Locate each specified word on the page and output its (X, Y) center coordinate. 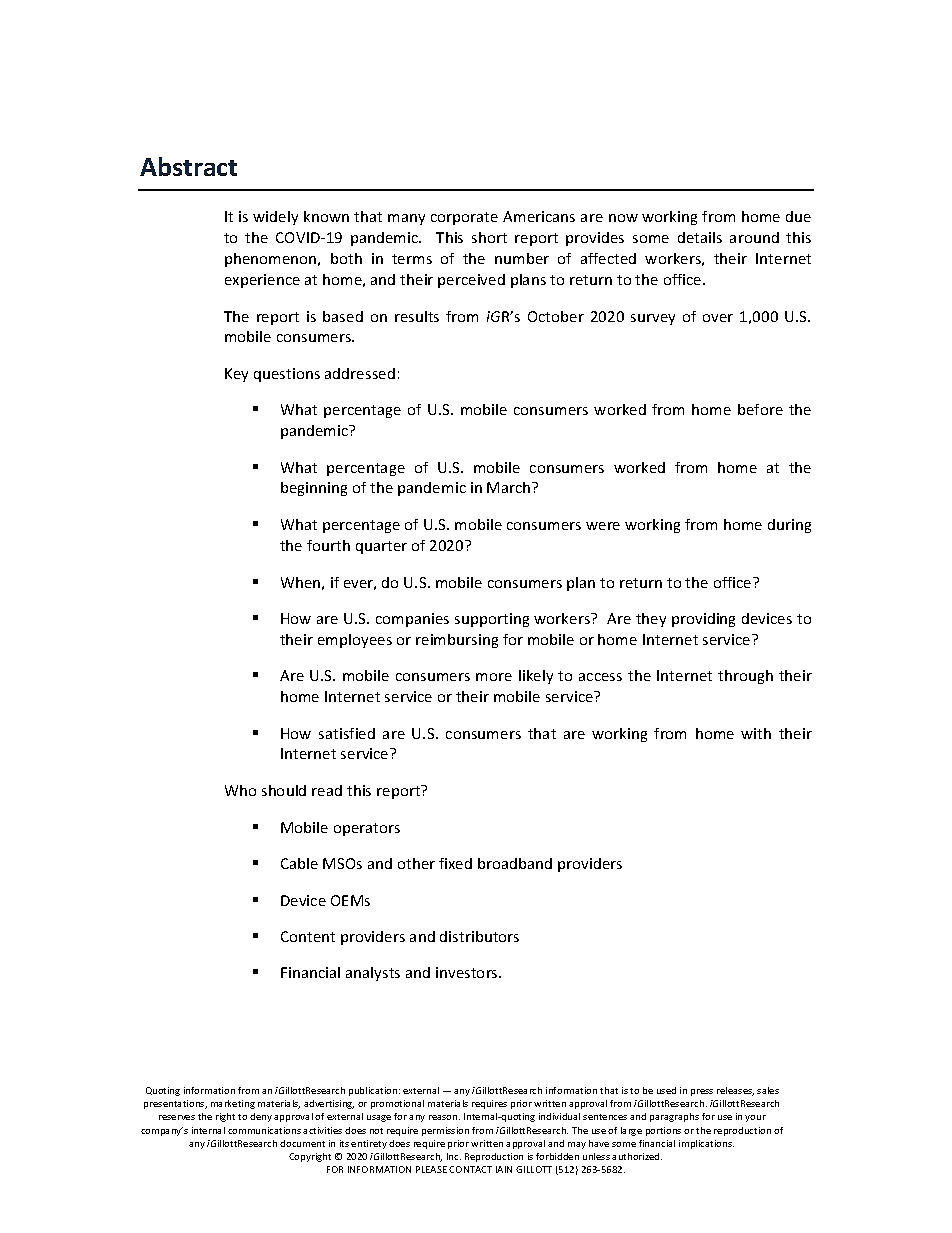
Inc (454, 1156)
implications (706, 1144)
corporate (464, 218)
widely (275, 218)
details (700, 237)
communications (264, 1130)
